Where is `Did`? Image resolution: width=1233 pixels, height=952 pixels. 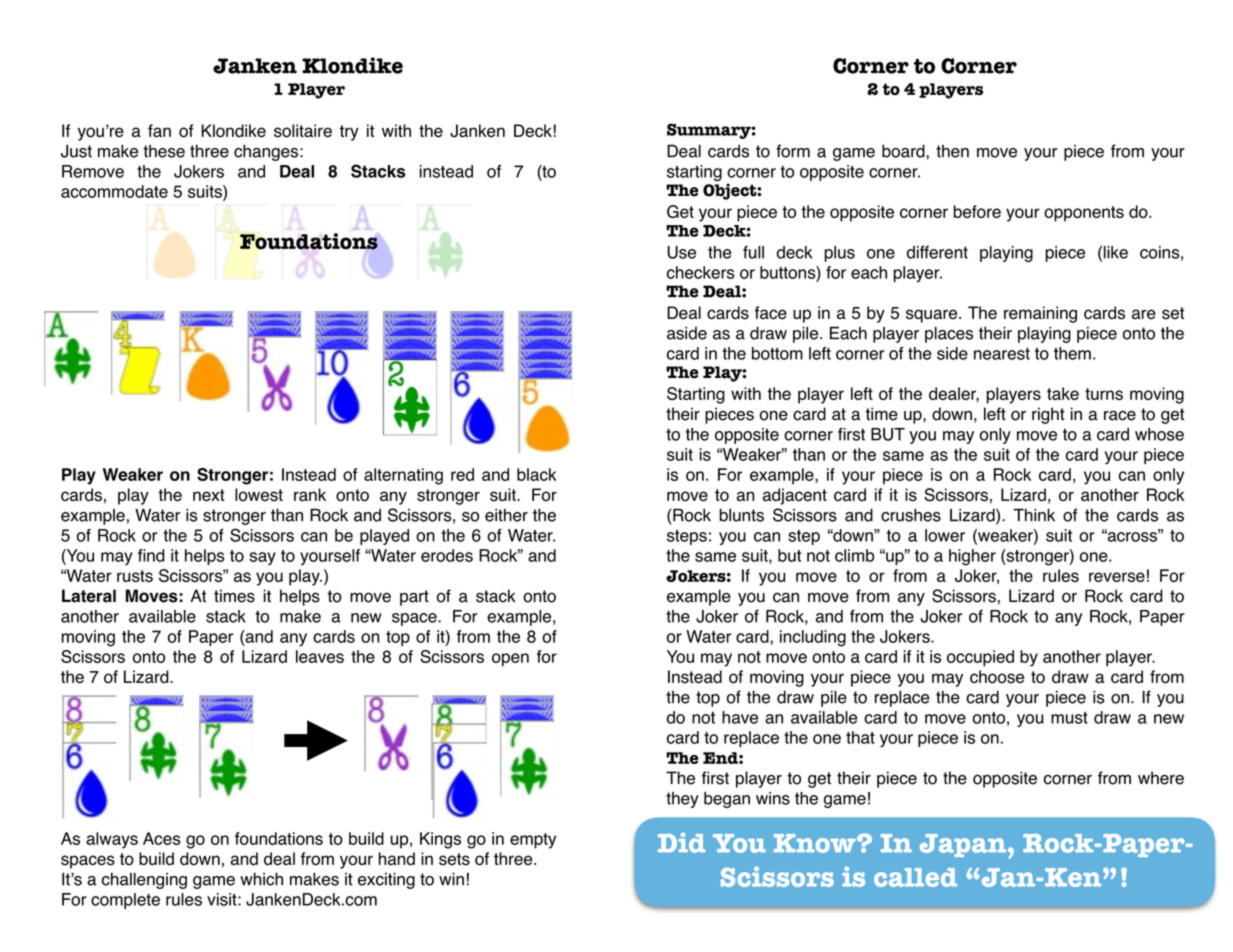
Did is located at coordinates (682, 842).
